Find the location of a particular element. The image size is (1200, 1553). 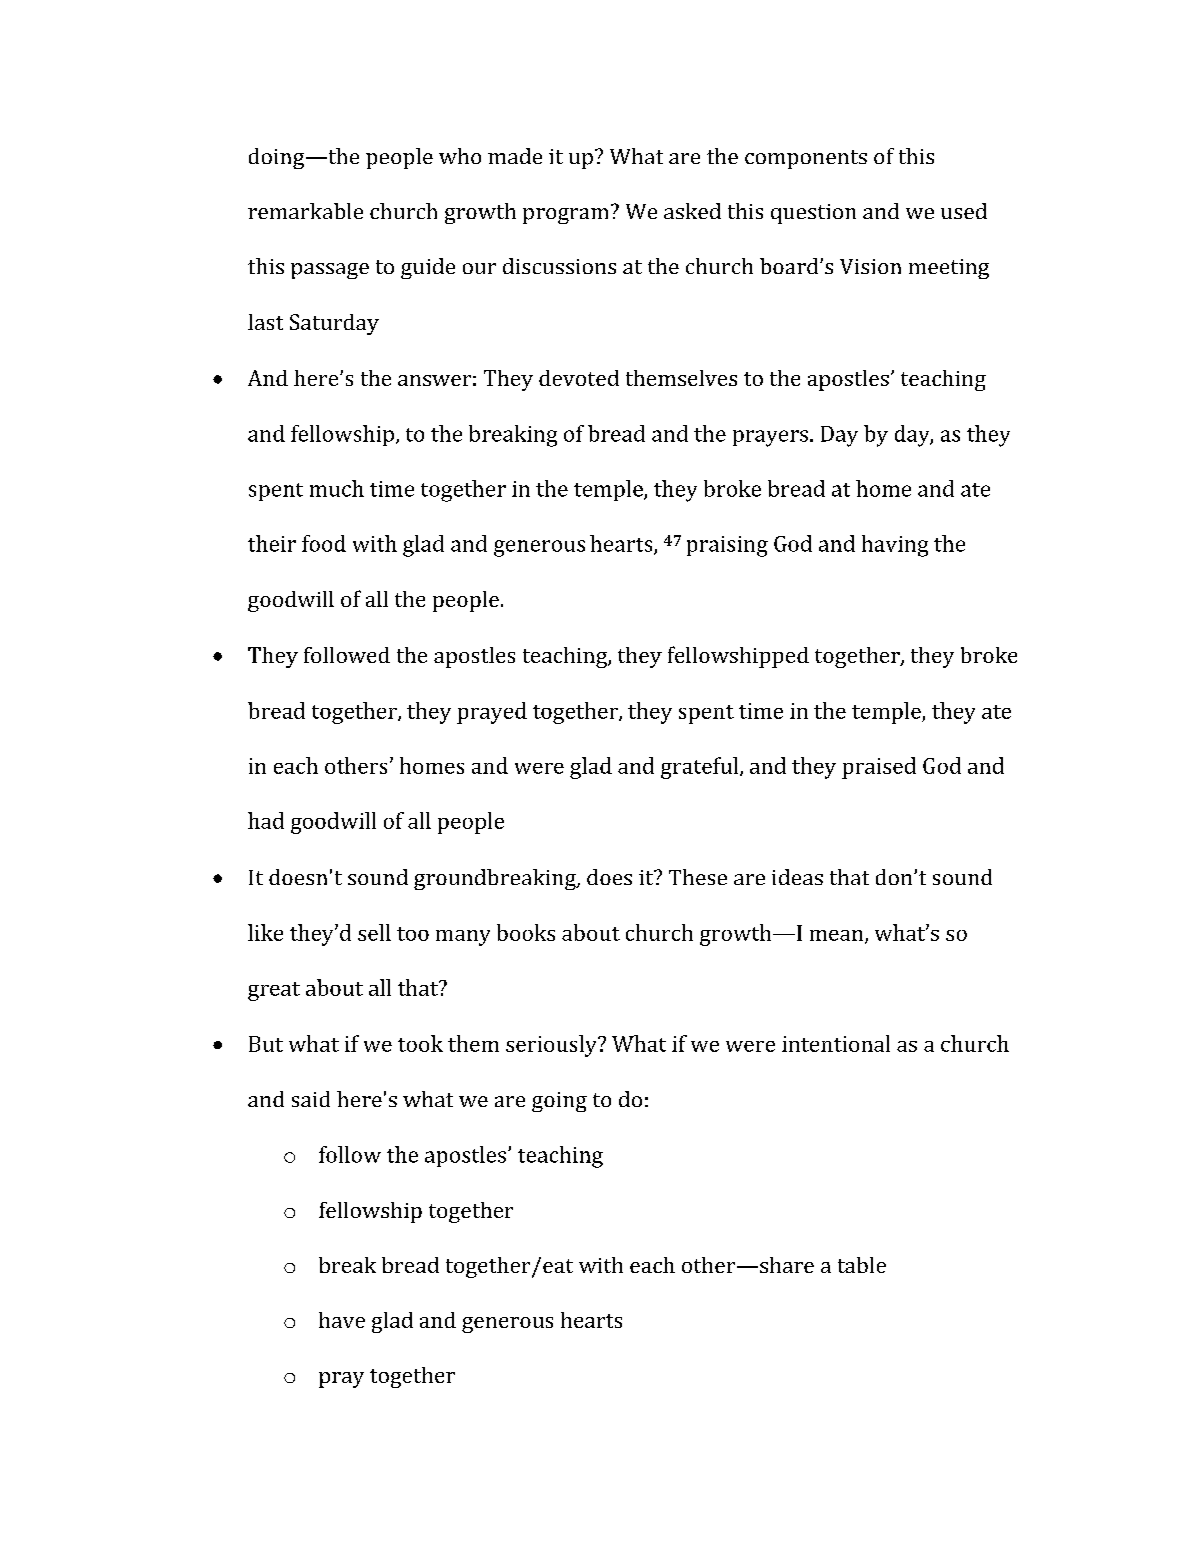

praised is located at coordinates (879, 768).
